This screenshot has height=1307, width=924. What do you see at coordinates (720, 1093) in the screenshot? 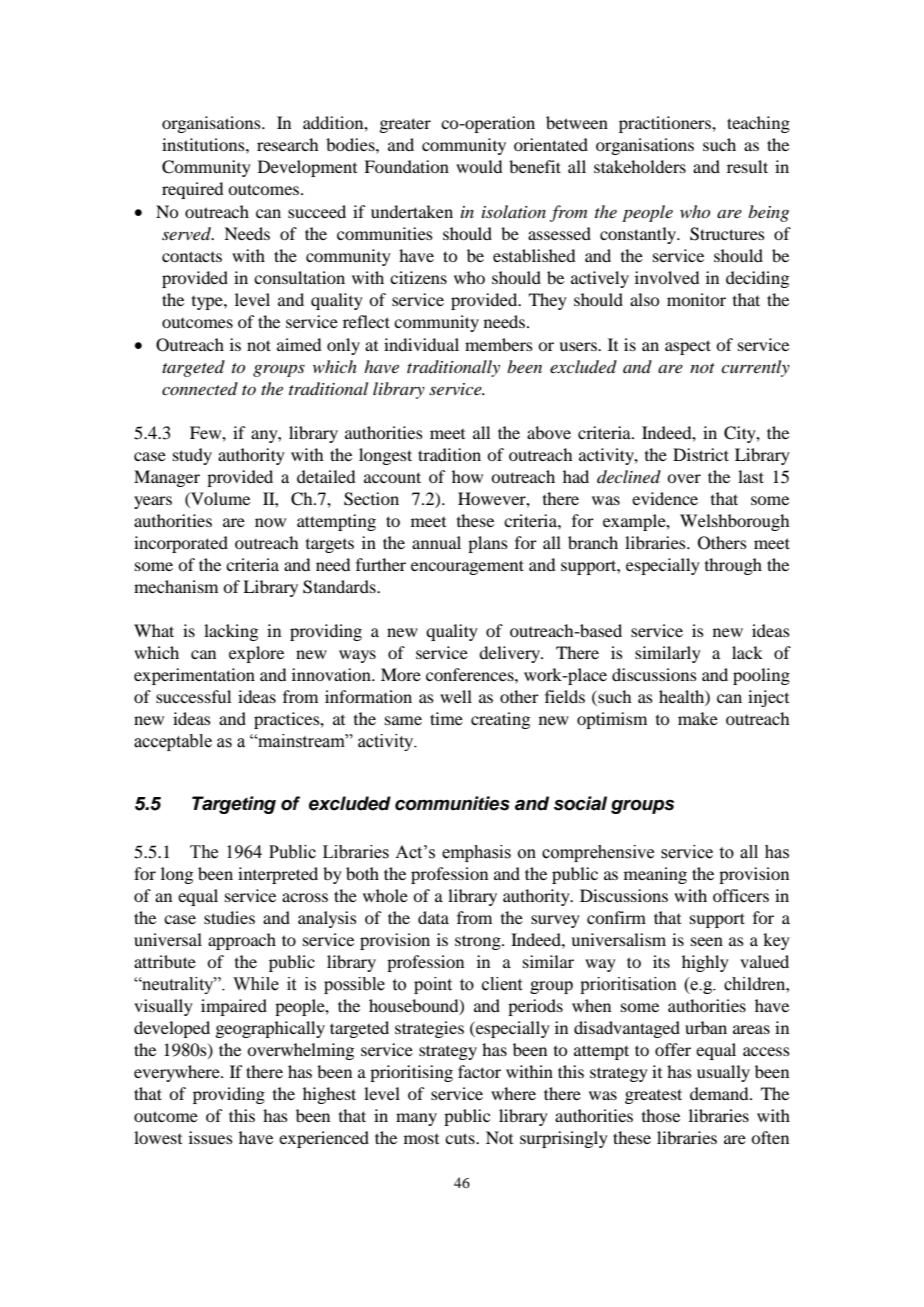
I see `demand` at bounding box center [720, 1093].
